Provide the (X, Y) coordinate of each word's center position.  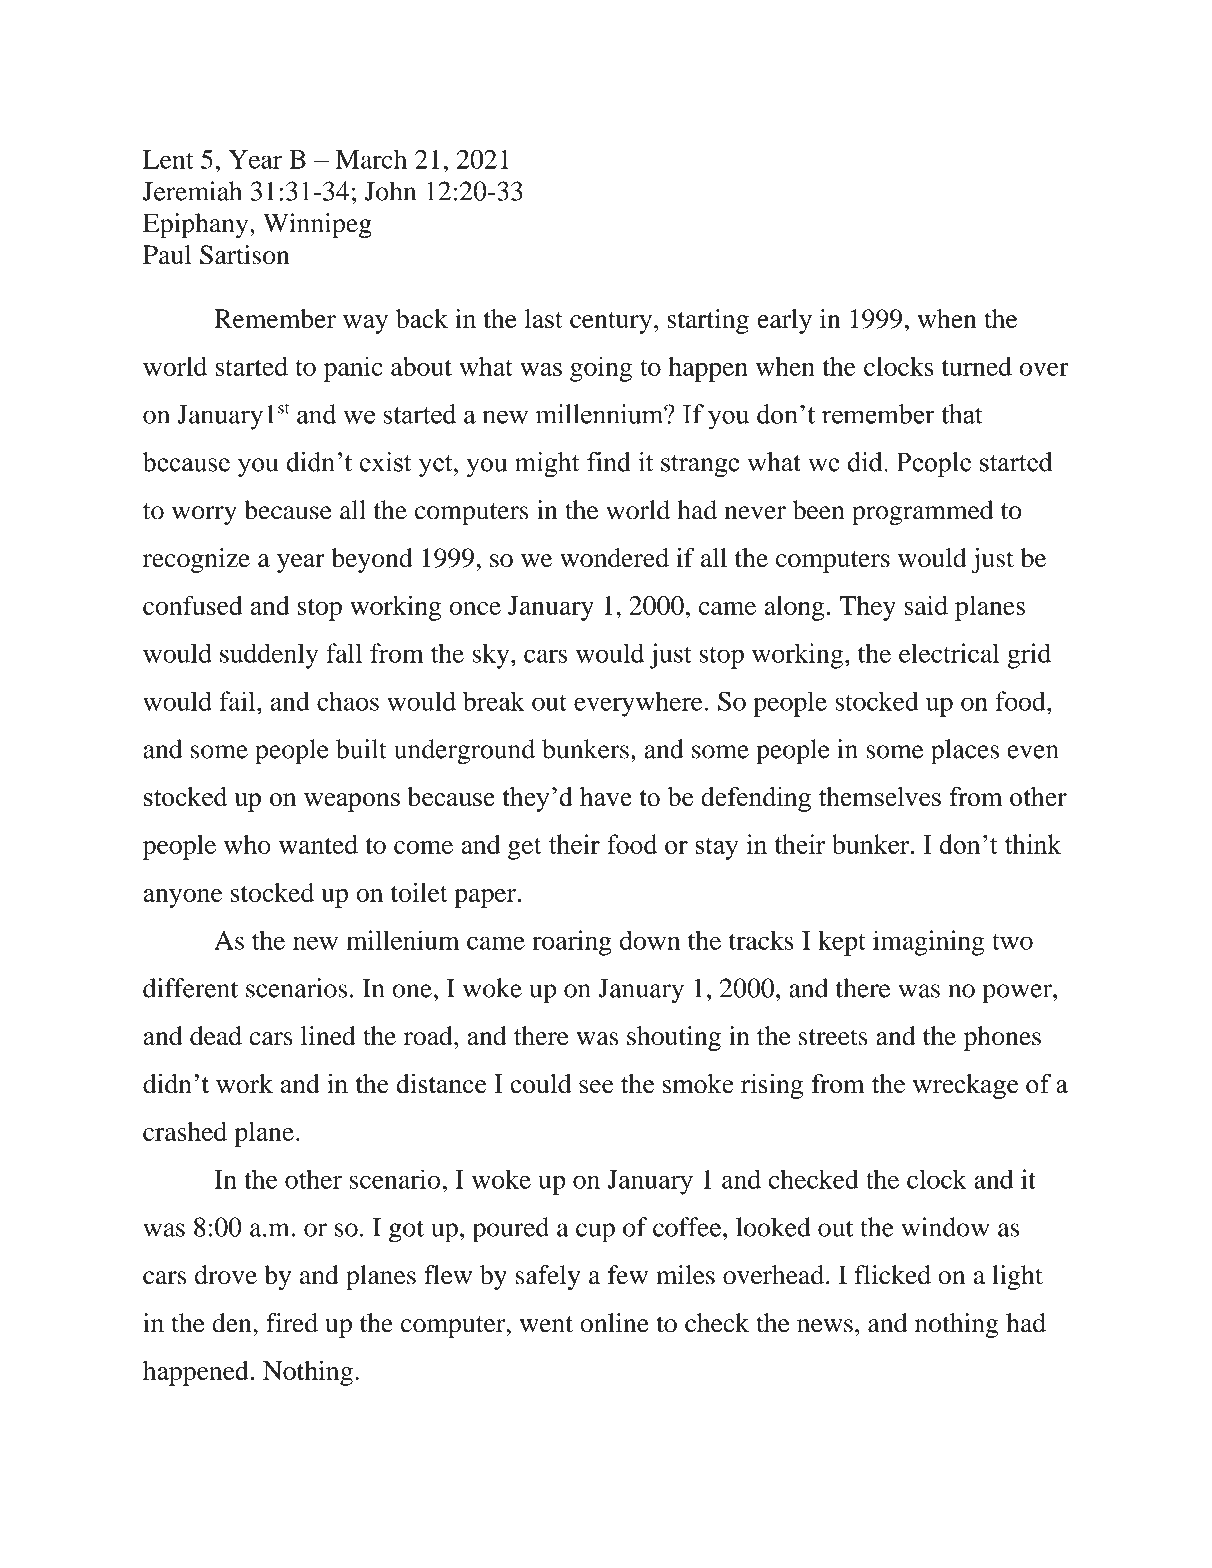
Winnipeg (317, 226)
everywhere (638, 704)
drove (226, 1275)
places (965, 752)
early (784, 321)
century (611, 323)
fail (238, 701)
